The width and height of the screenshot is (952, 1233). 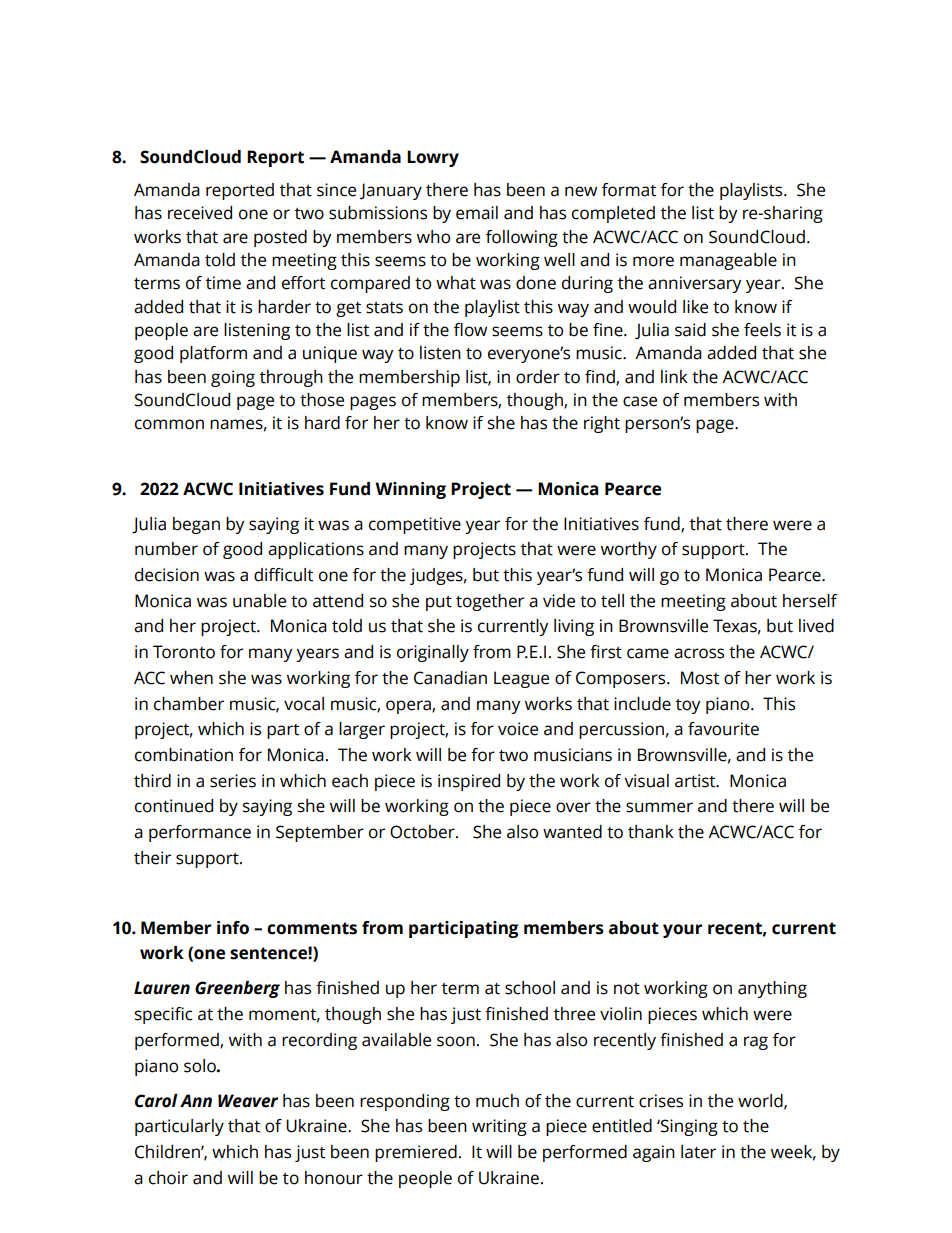 I want to click on Weaver, so click(x=248, y=1101).
